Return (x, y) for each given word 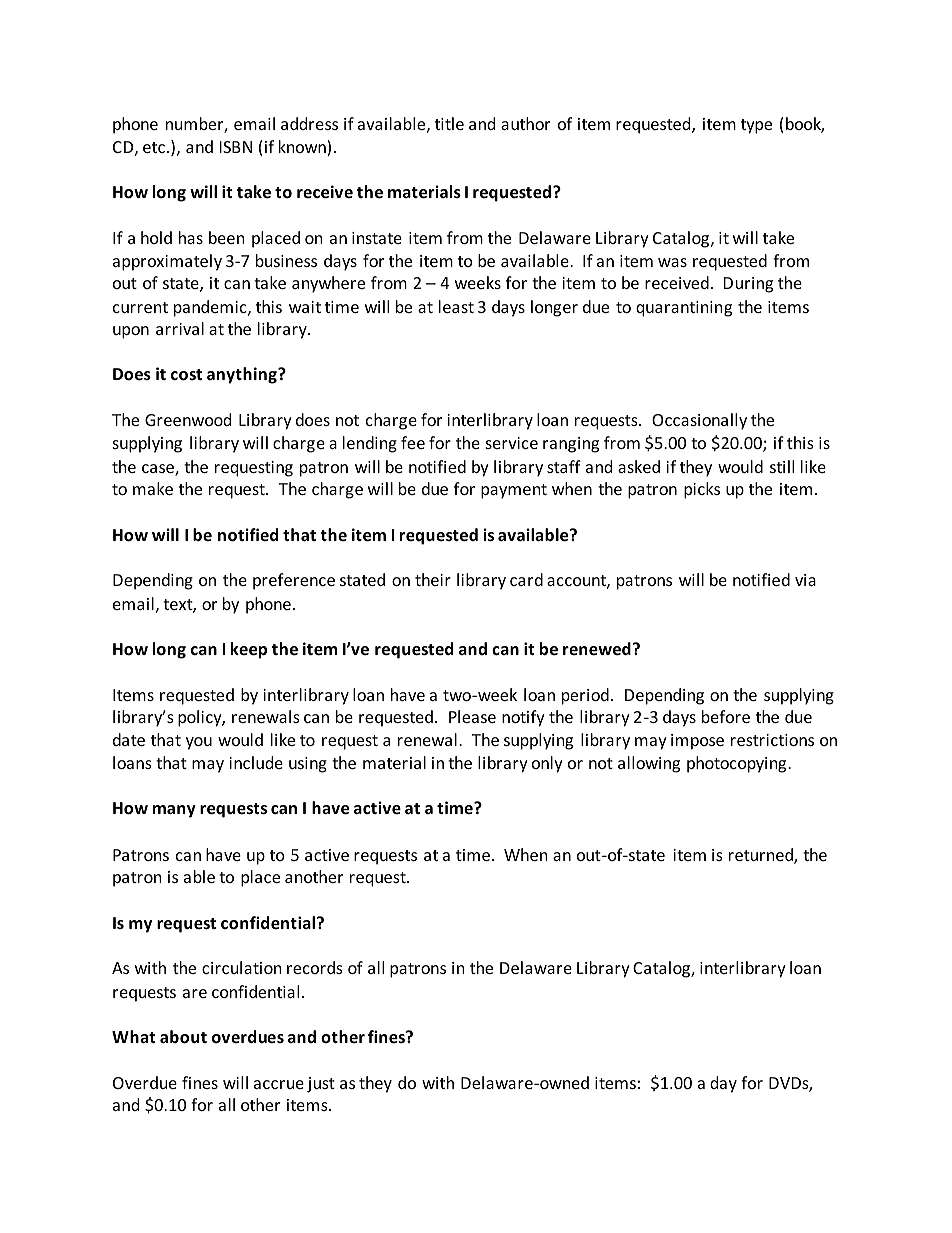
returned (762, 856)
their (433, 579)
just (321, 1085)
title (449, 123)
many (174, 811)
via (805, 580)
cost (186, 375)
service (512, 443)
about (183, 1037)
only (547, 764)
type (756, 126)
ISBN (236, 147)
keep (249, 650)
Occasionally (699, 421)
